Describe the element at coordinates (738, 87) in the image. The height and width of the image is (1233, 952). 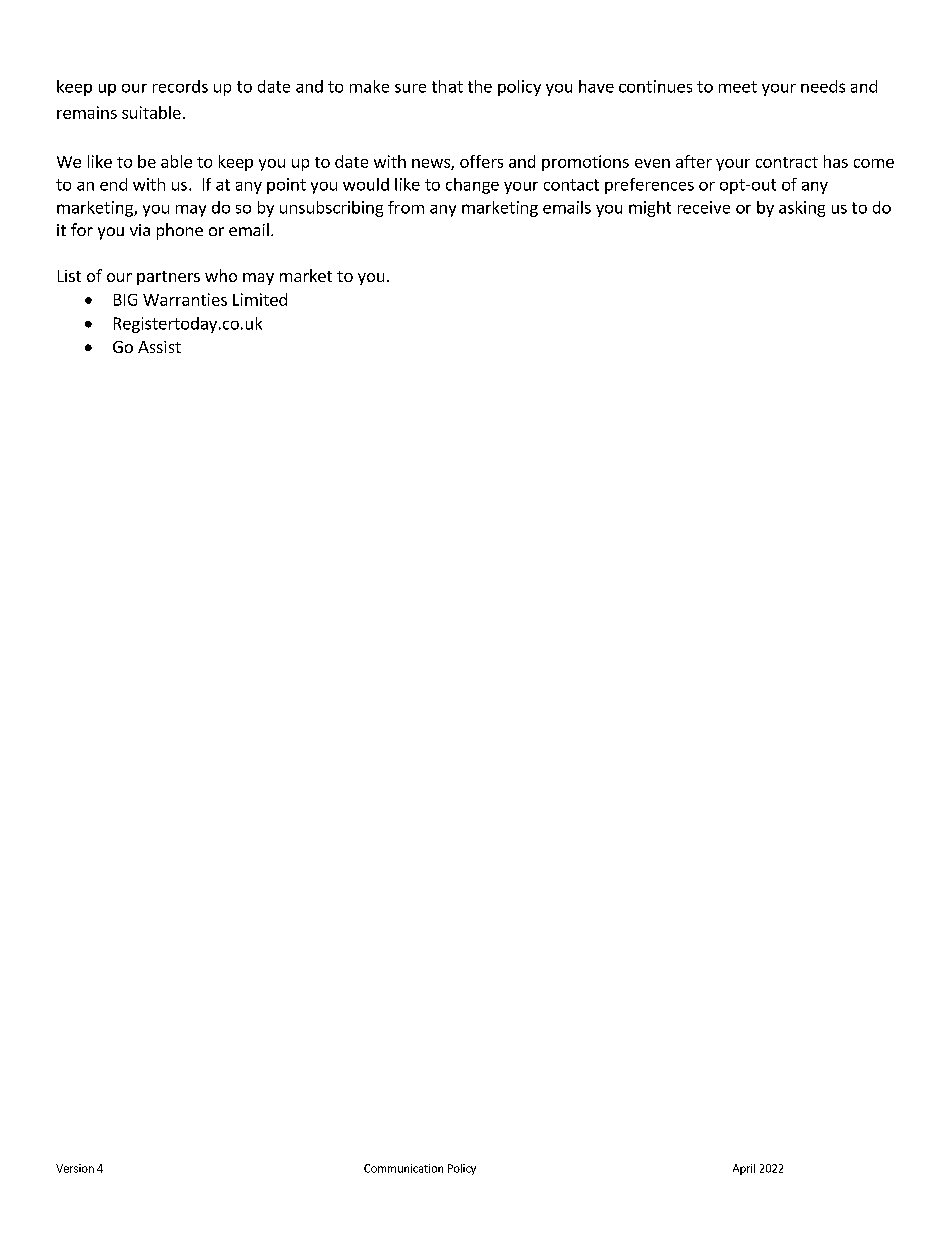
I see `meet` at that location.
